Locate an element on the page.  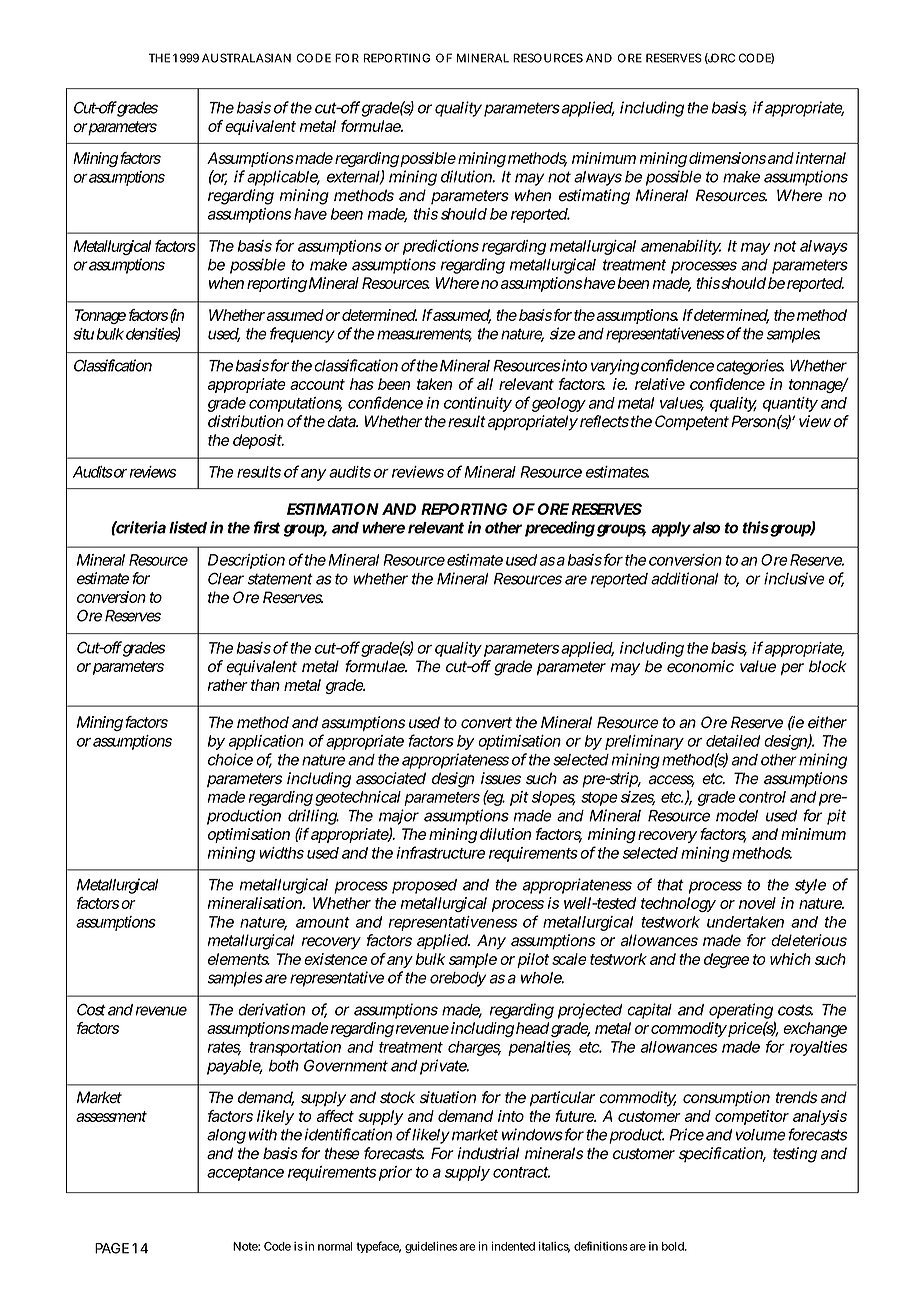
definitions is located at coordinates (601, 1246).
